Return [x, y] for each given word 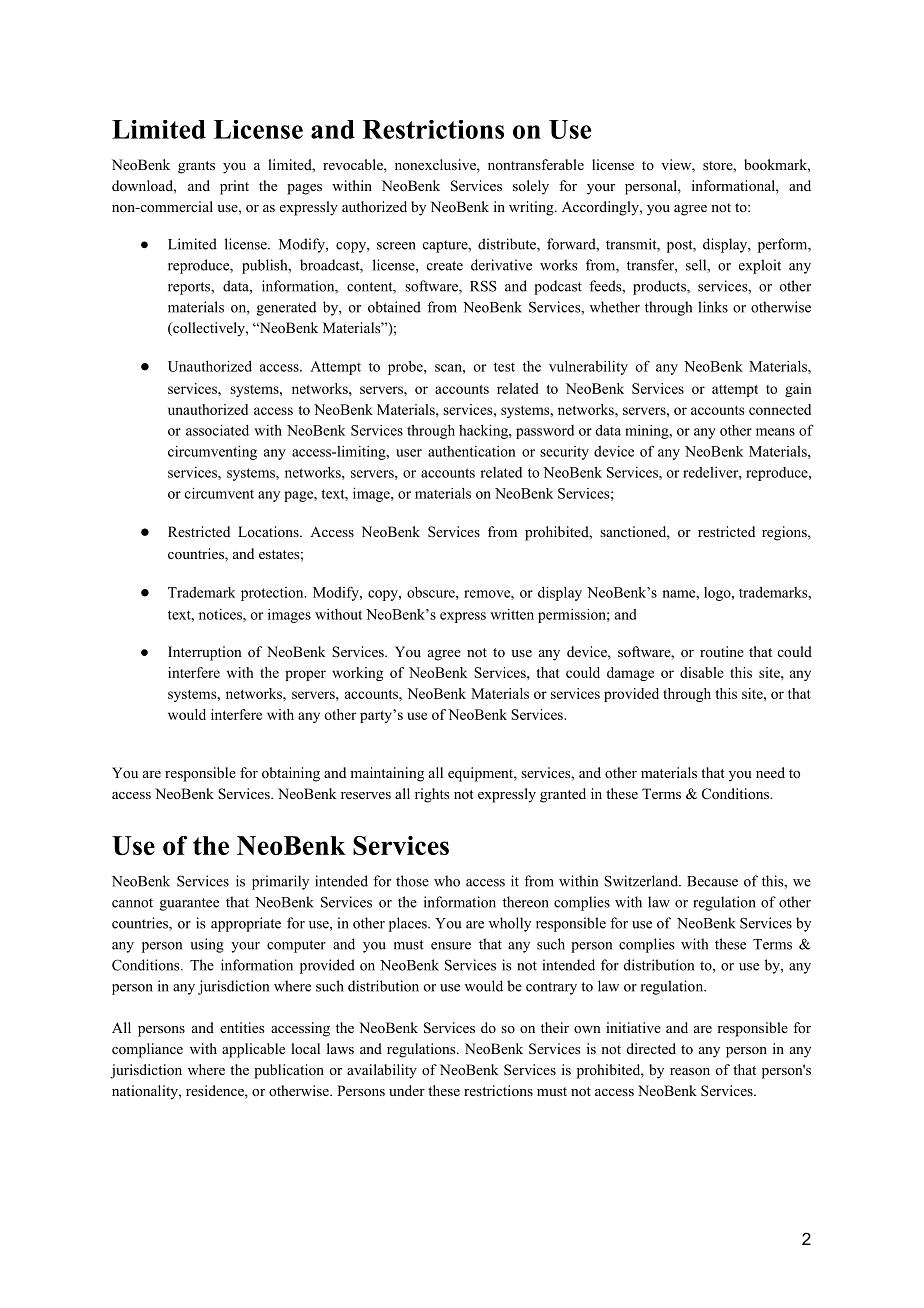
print [234, 187]
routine [722, 651]
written [512, 614]
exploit [760, 266]
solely [531, 187]
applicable [253, 1050]
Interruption [205, 653]
